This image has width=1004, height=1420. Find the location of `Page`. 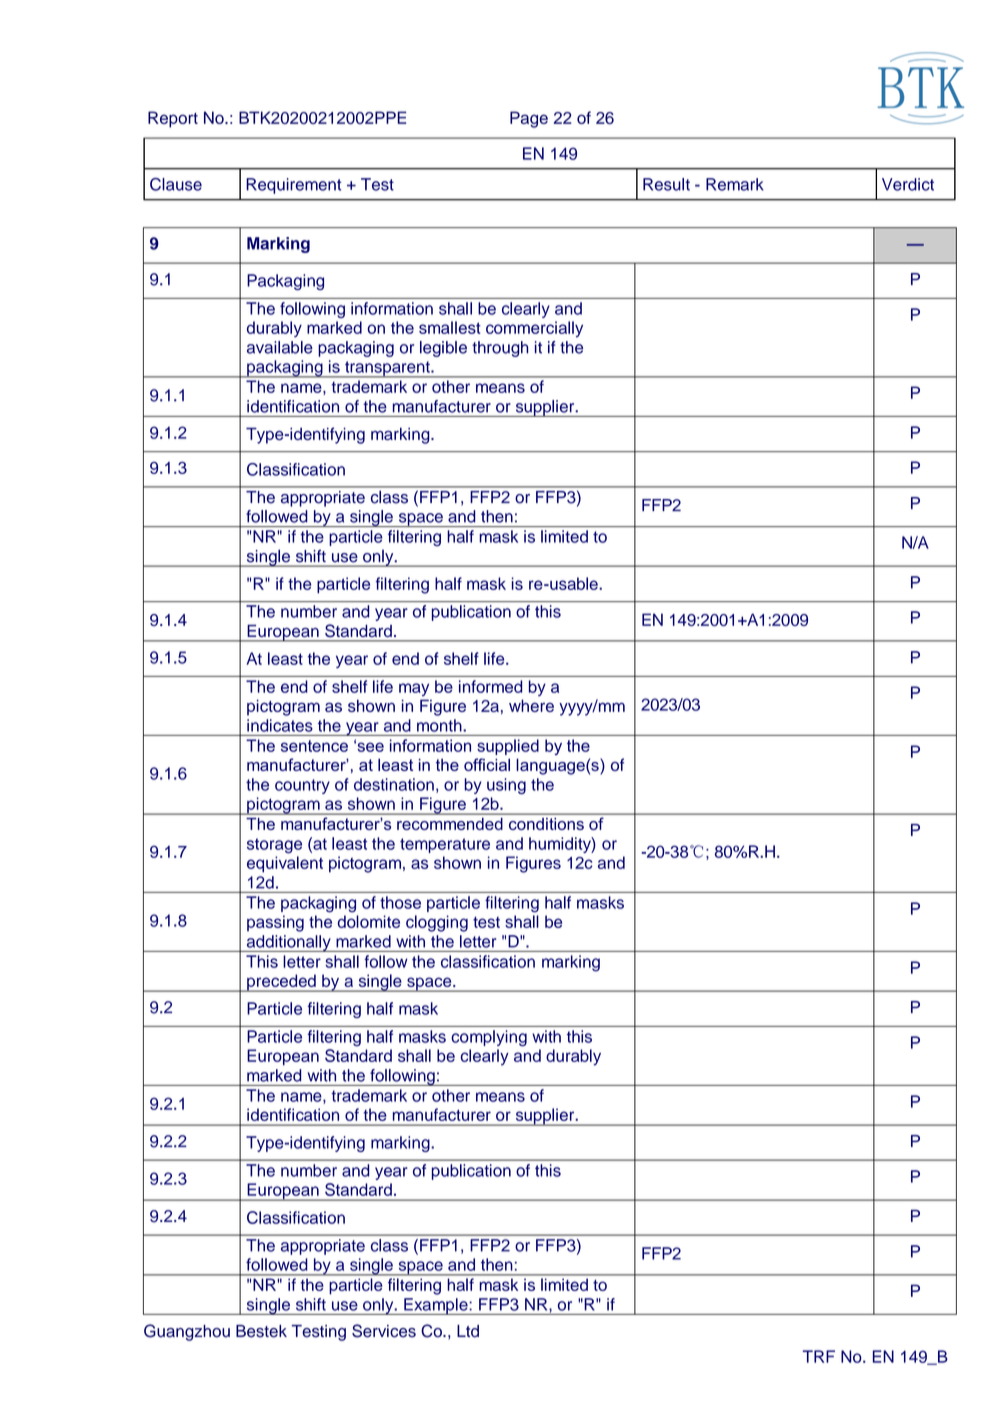

Page is located at coordinates (529, 119).
